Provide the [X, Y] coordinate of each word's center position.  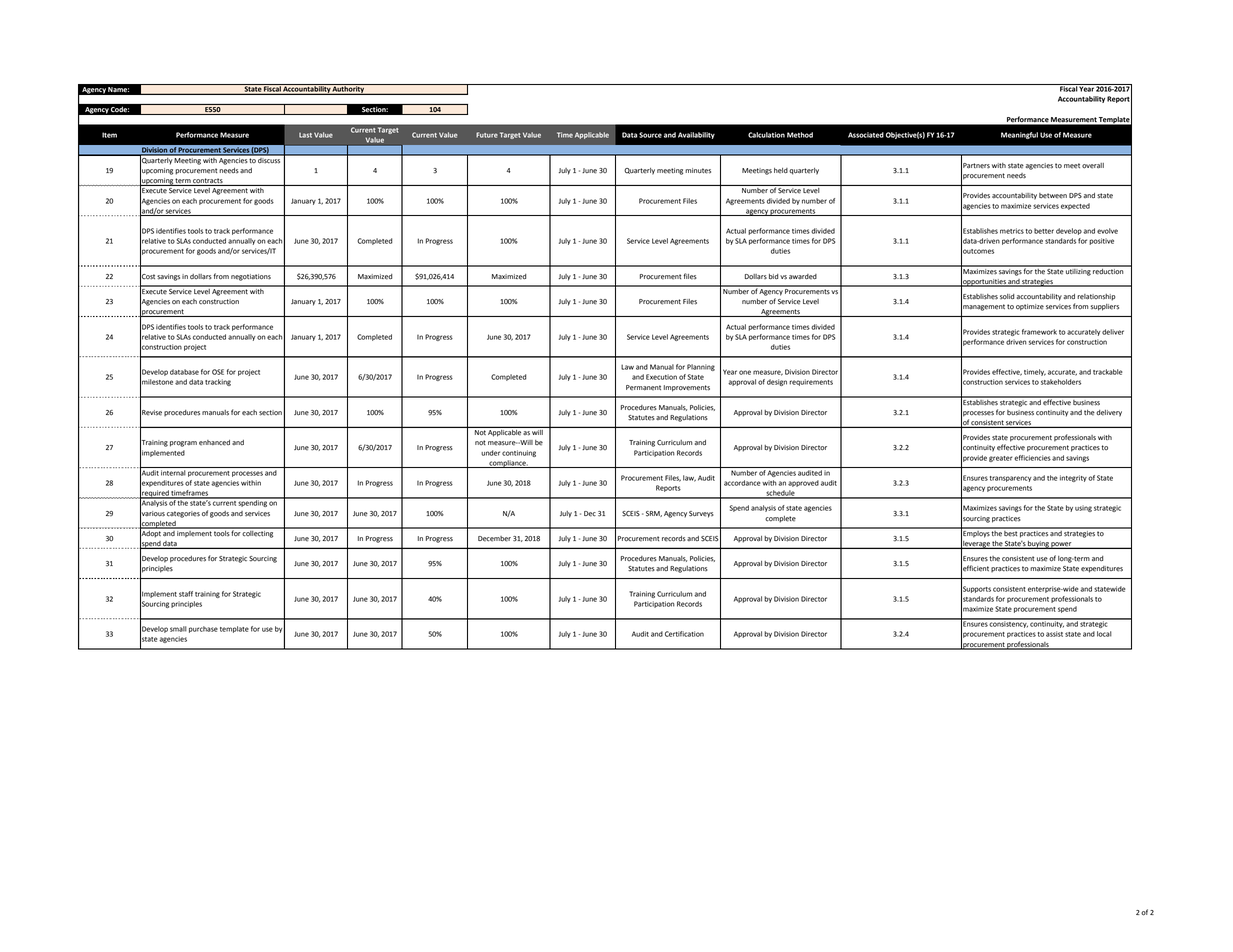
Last [305, 135]
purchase [203, 629]
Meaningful [1019, 135]
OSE [218, 372]
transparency [1011, 479]
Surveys [701, 514]
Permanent [643, 388]
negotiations [251, 277]
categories [183, 514]
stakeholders [1061, 382]
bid [774, 276]
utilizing [1078, 271]
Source [650, 135]
